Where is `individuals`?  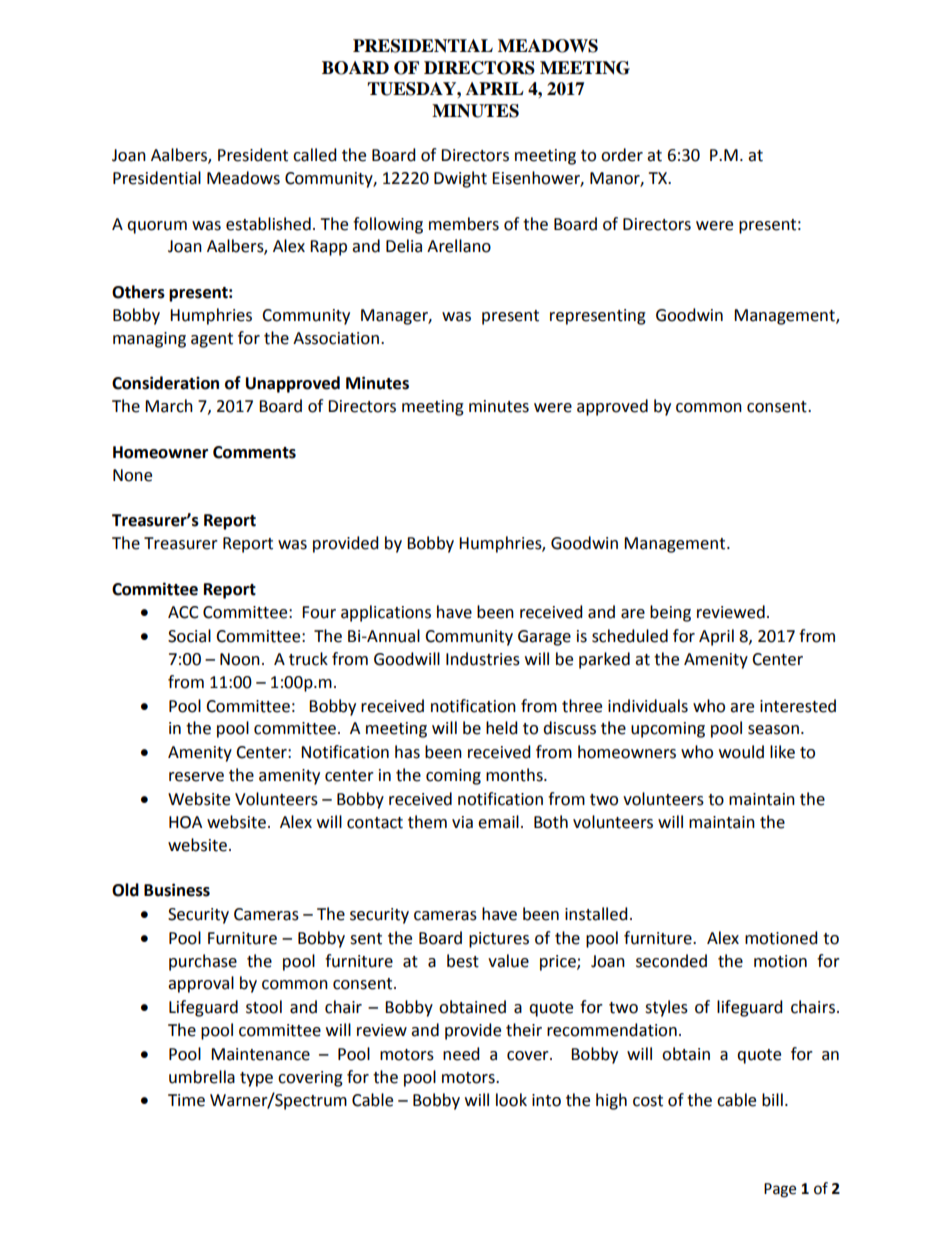
individuals is located at coordinates (648, 706).
